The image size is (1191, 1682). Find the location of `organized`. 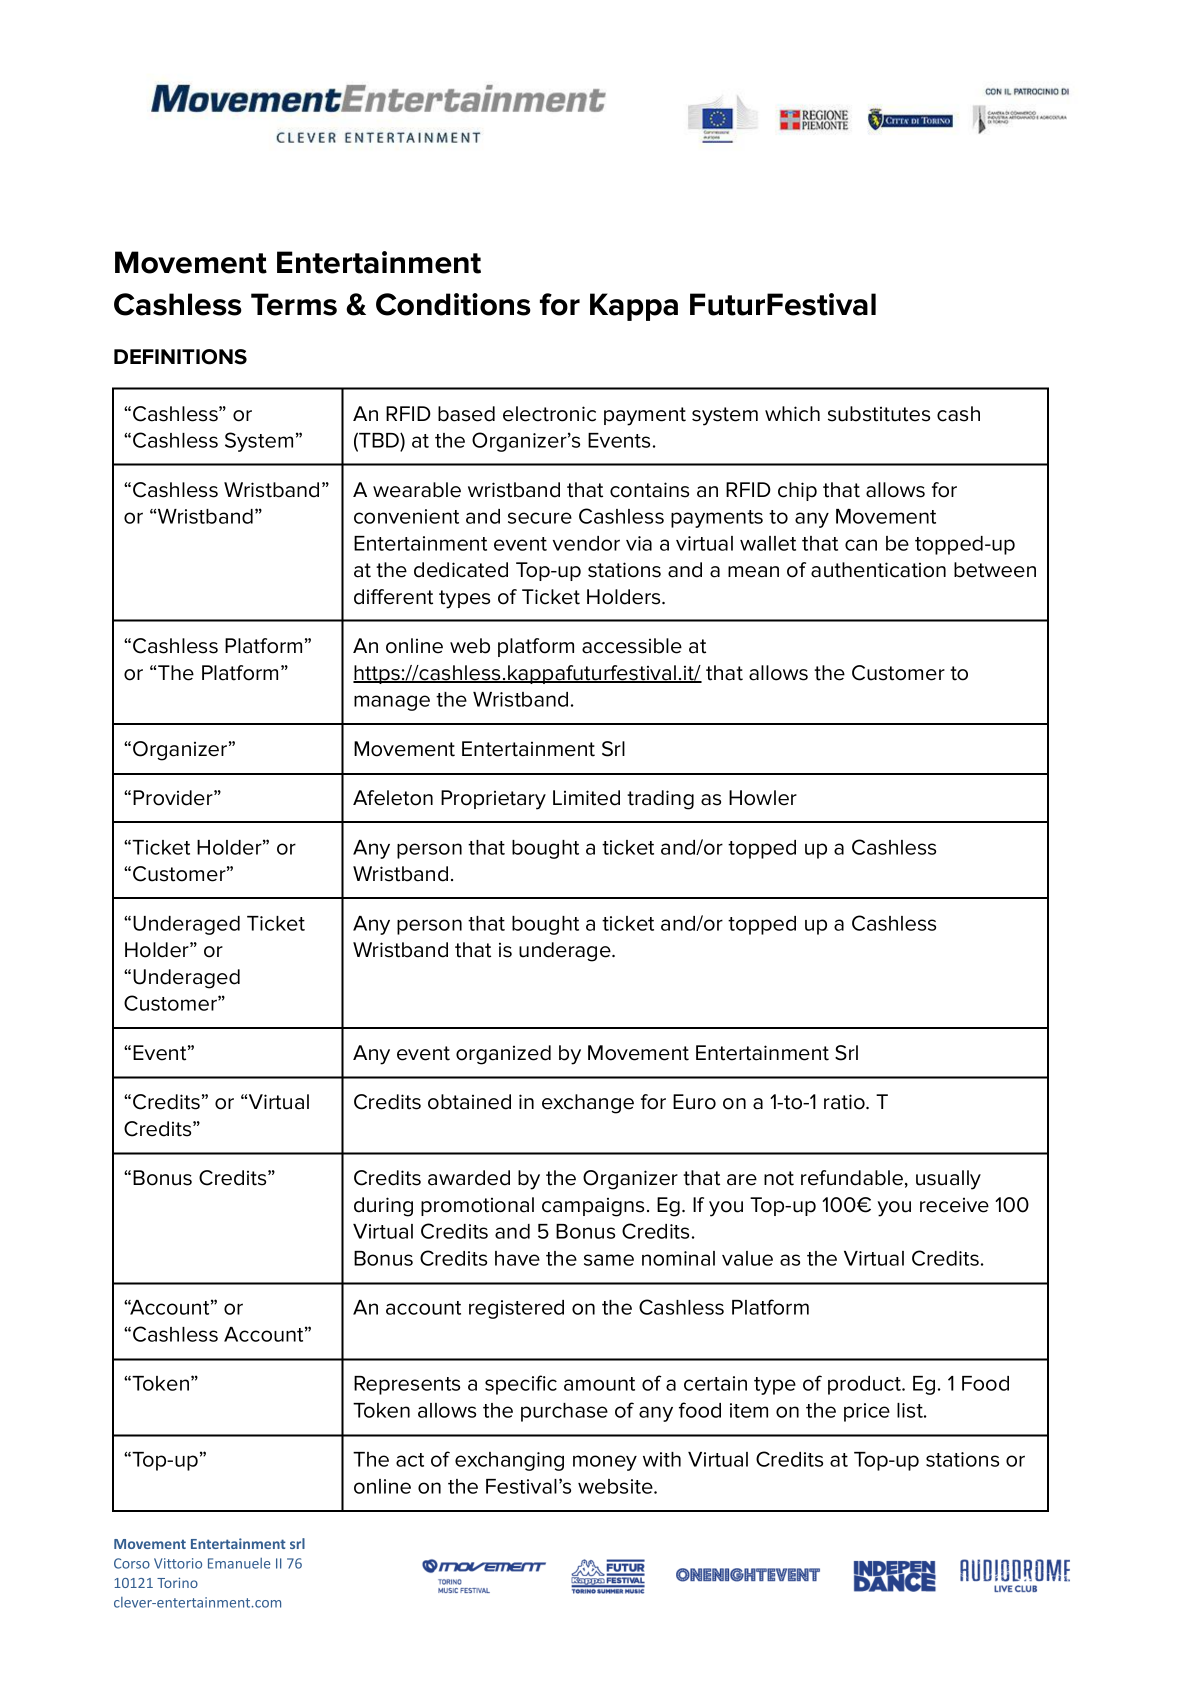

organized is located at coordinates (503, 1055).
